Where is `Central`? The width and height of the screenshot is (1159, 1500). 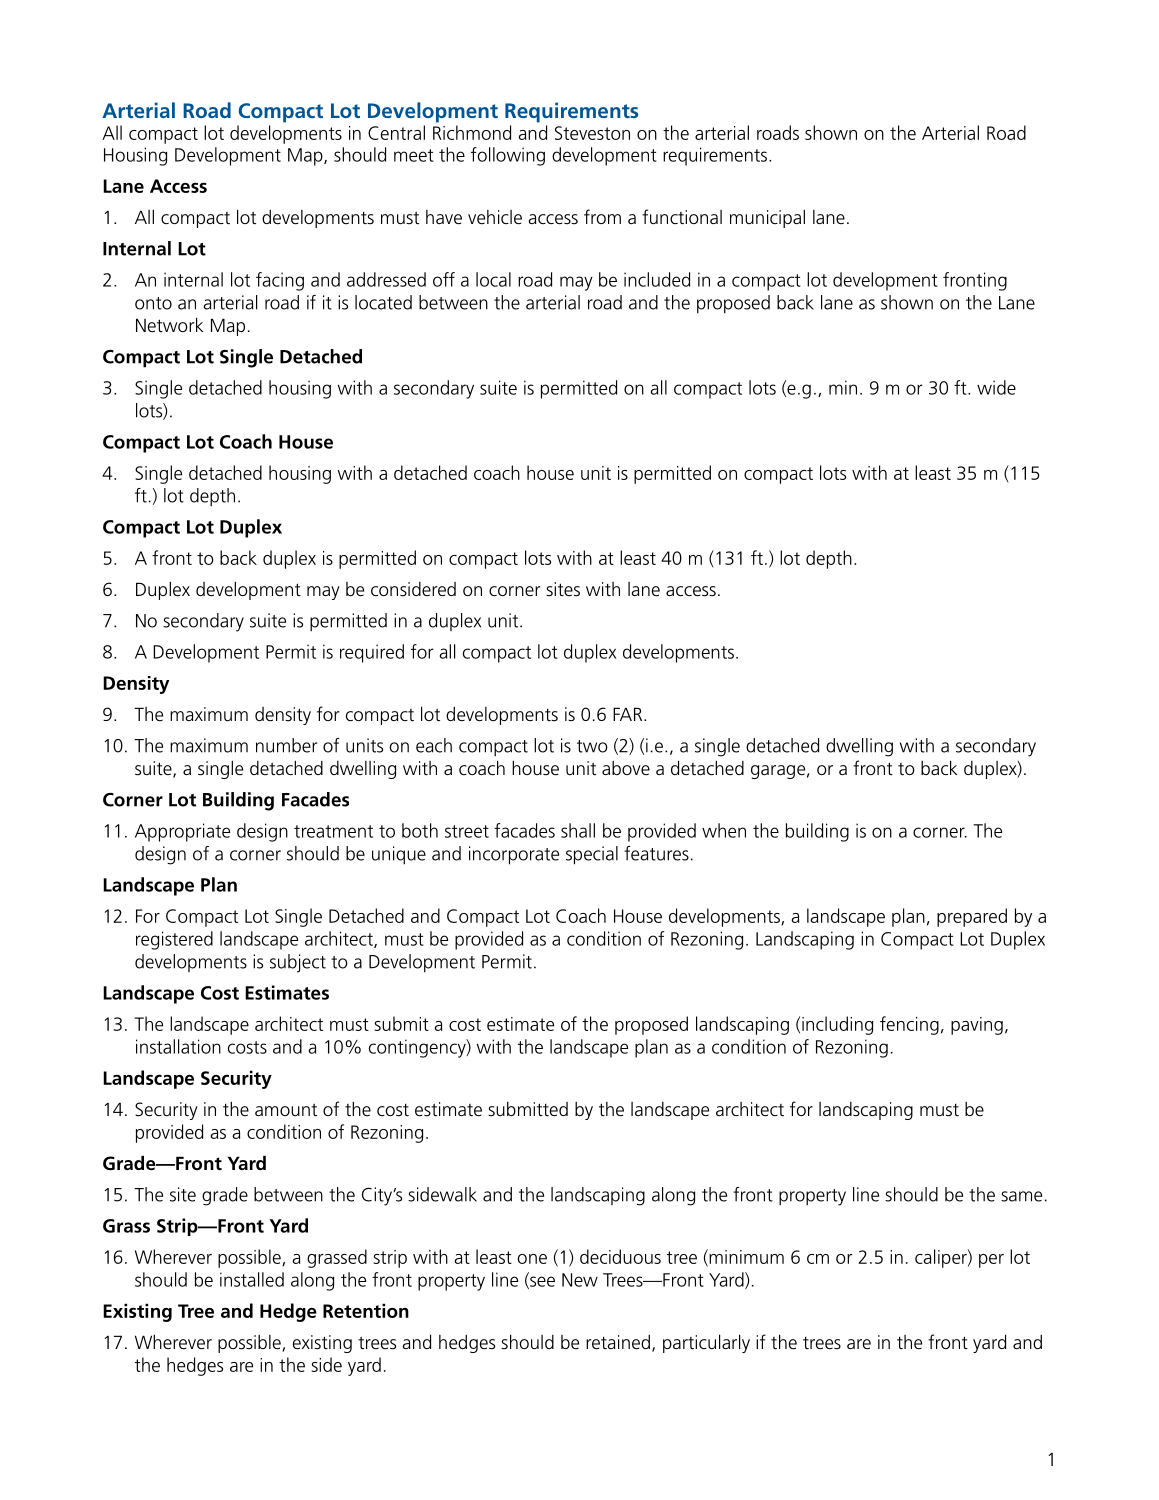 Central is located at coordinates (396, 132).
